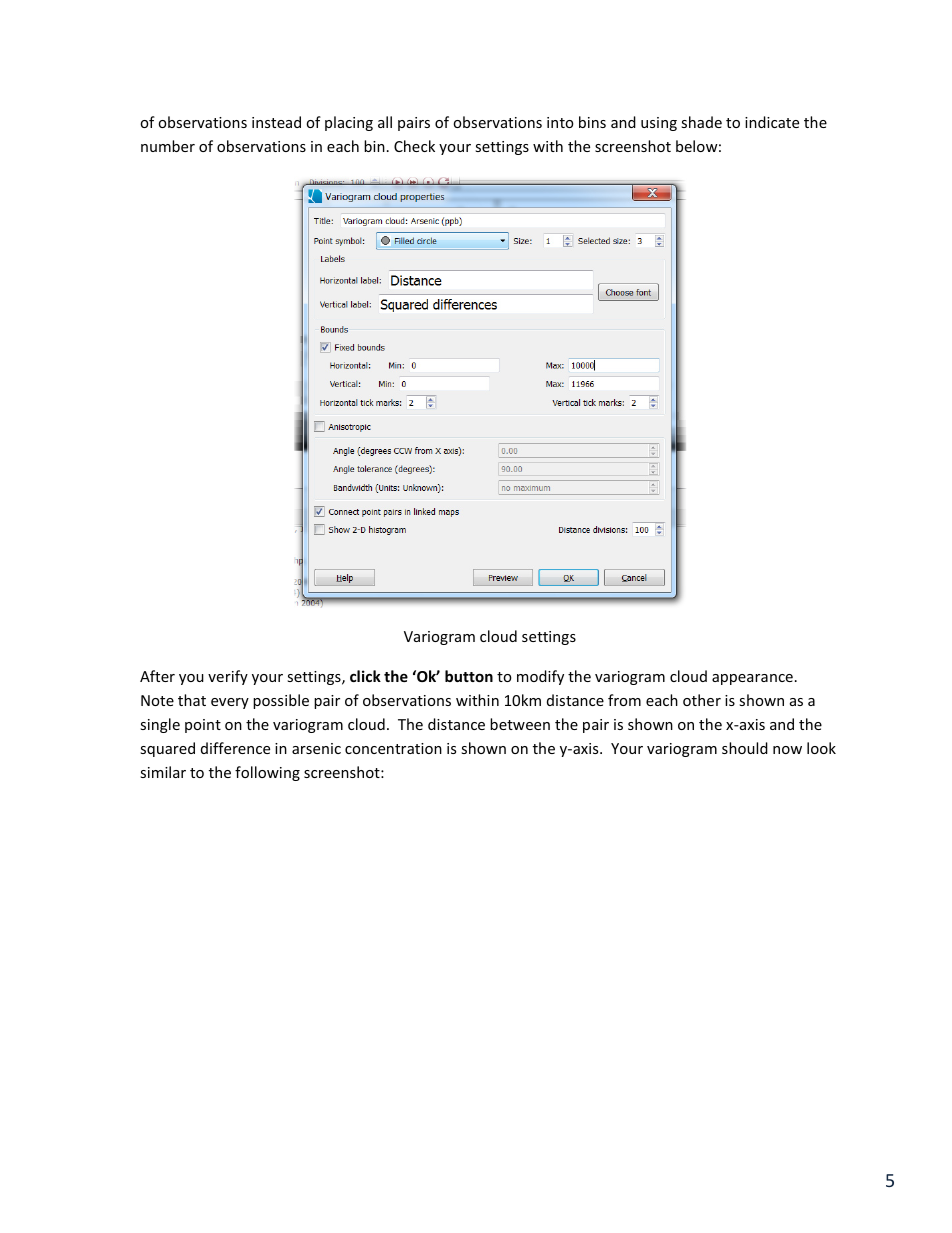  Describe the element at coordinates (540, 677) in the page. I see `modify` at that location.
